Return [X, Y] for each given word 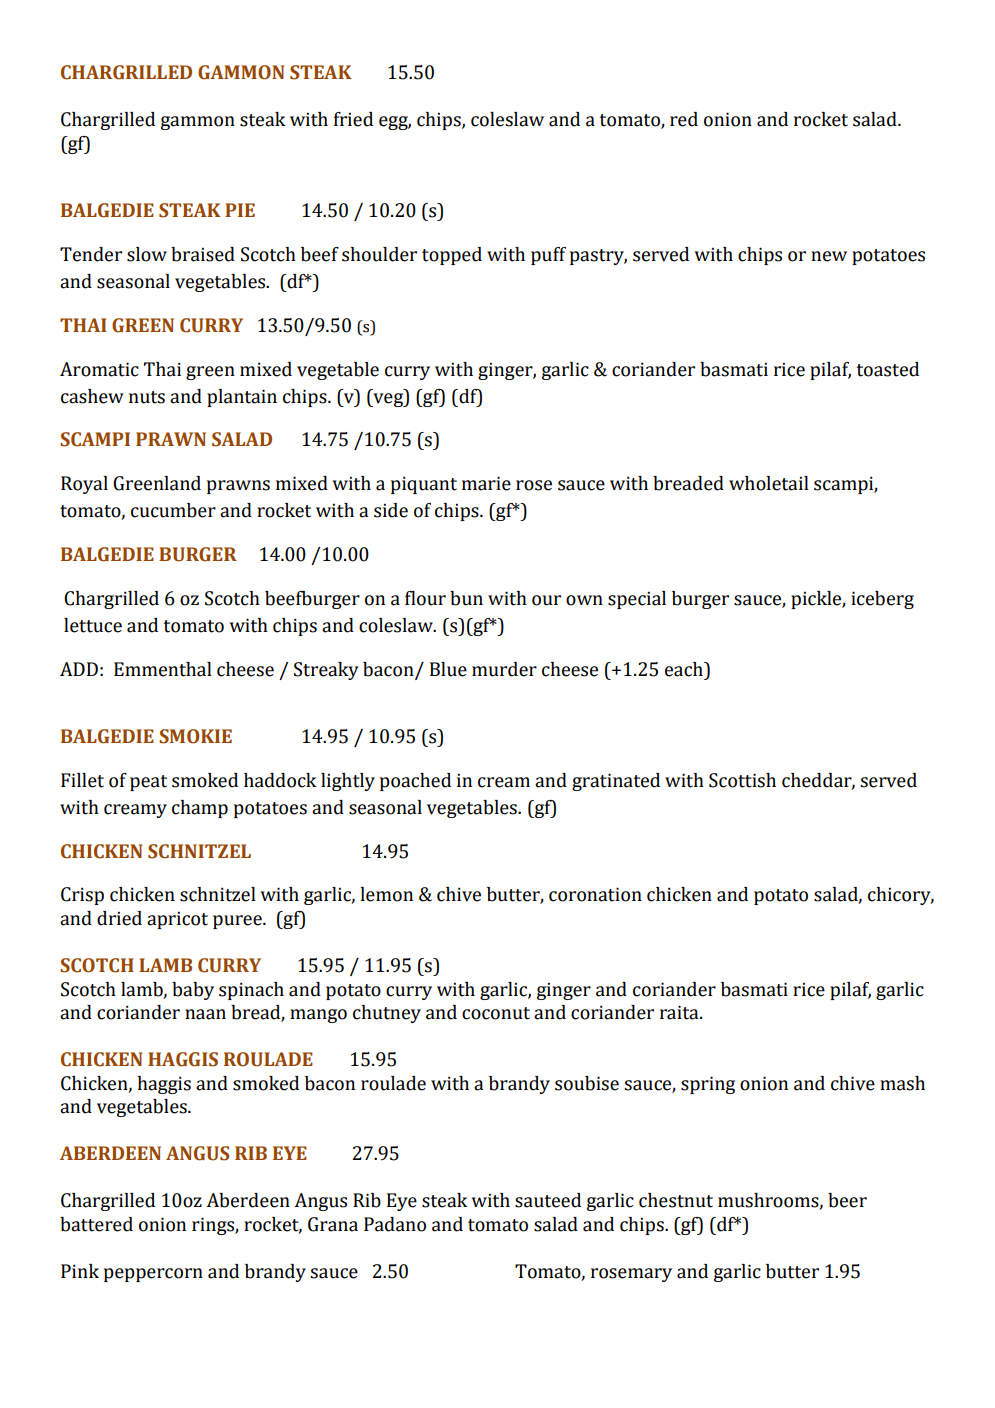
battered [96, 1224]
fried [353, 119]
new [829, 256]
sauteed [548, 1200]
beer [847, 1200]
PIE [240, 210]
